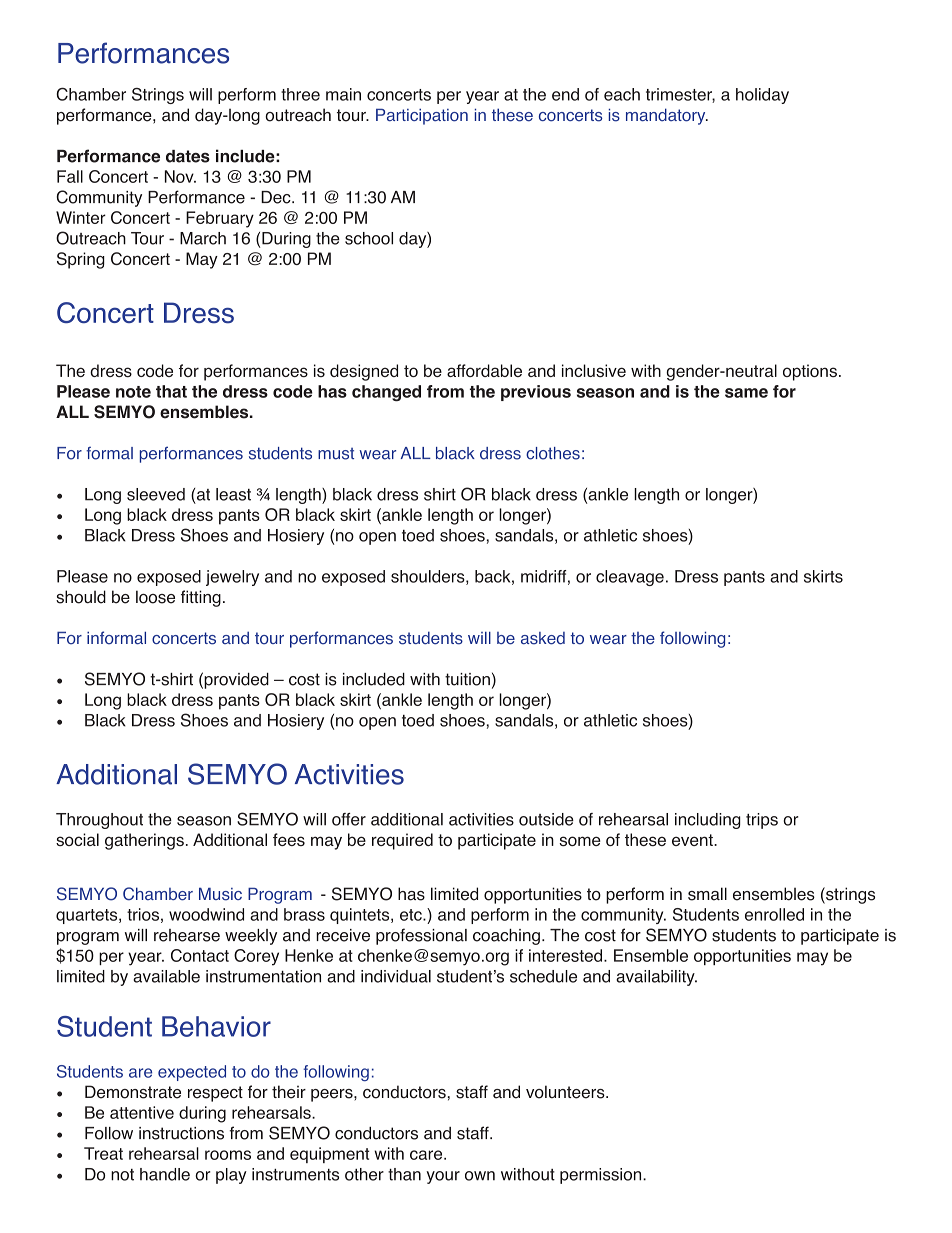  Describe the element at coordinates (630, 578) in the document. I see `cleavage` at that location.
